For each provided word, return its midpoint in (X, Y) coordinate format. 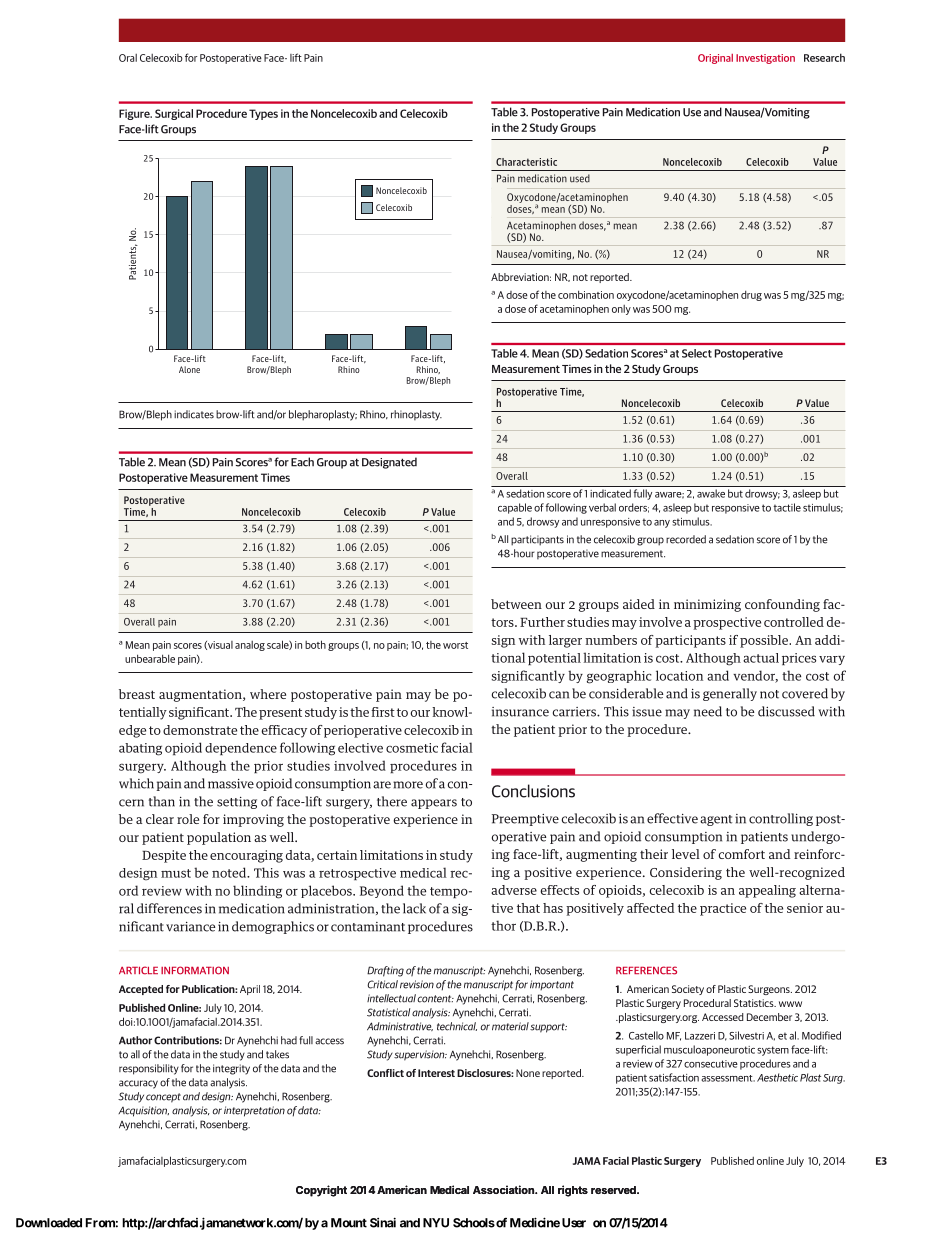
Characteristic (526, 162)
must (176, 873)
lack (414, 908)
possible (765, 641)
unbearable (150, 658)
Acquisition (143, 1111)
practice (723, 909)
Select (697, 353)
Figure (135, 114)
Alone (189, 369)
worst (455, 645)
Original (715, 59)
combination (586, 294)
